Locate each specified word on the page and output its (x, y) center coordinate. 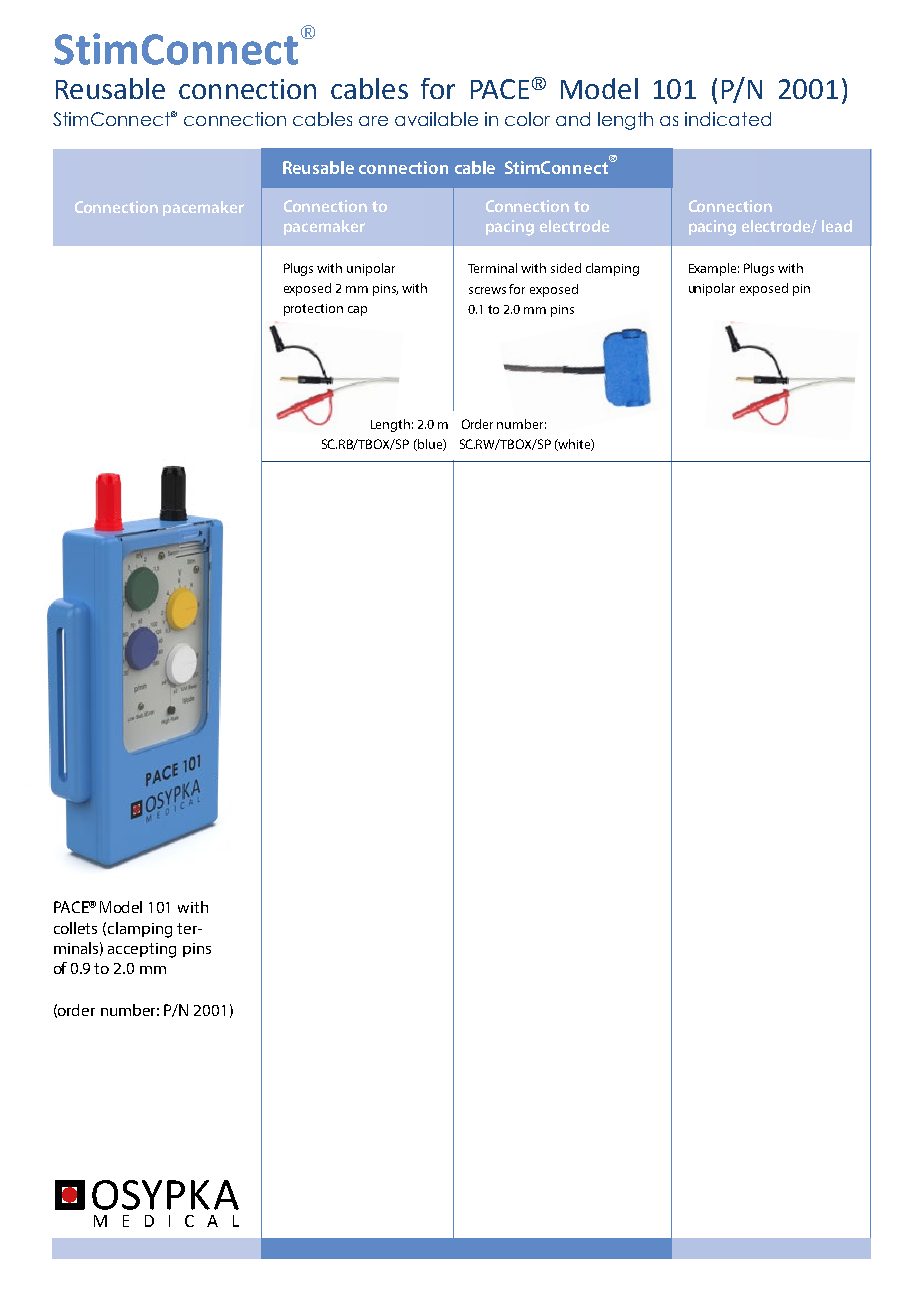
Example (714, 269)
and (573, 119)
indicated (728, 119)
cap (357, 311)
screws (487, 290)
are (373, 121)
